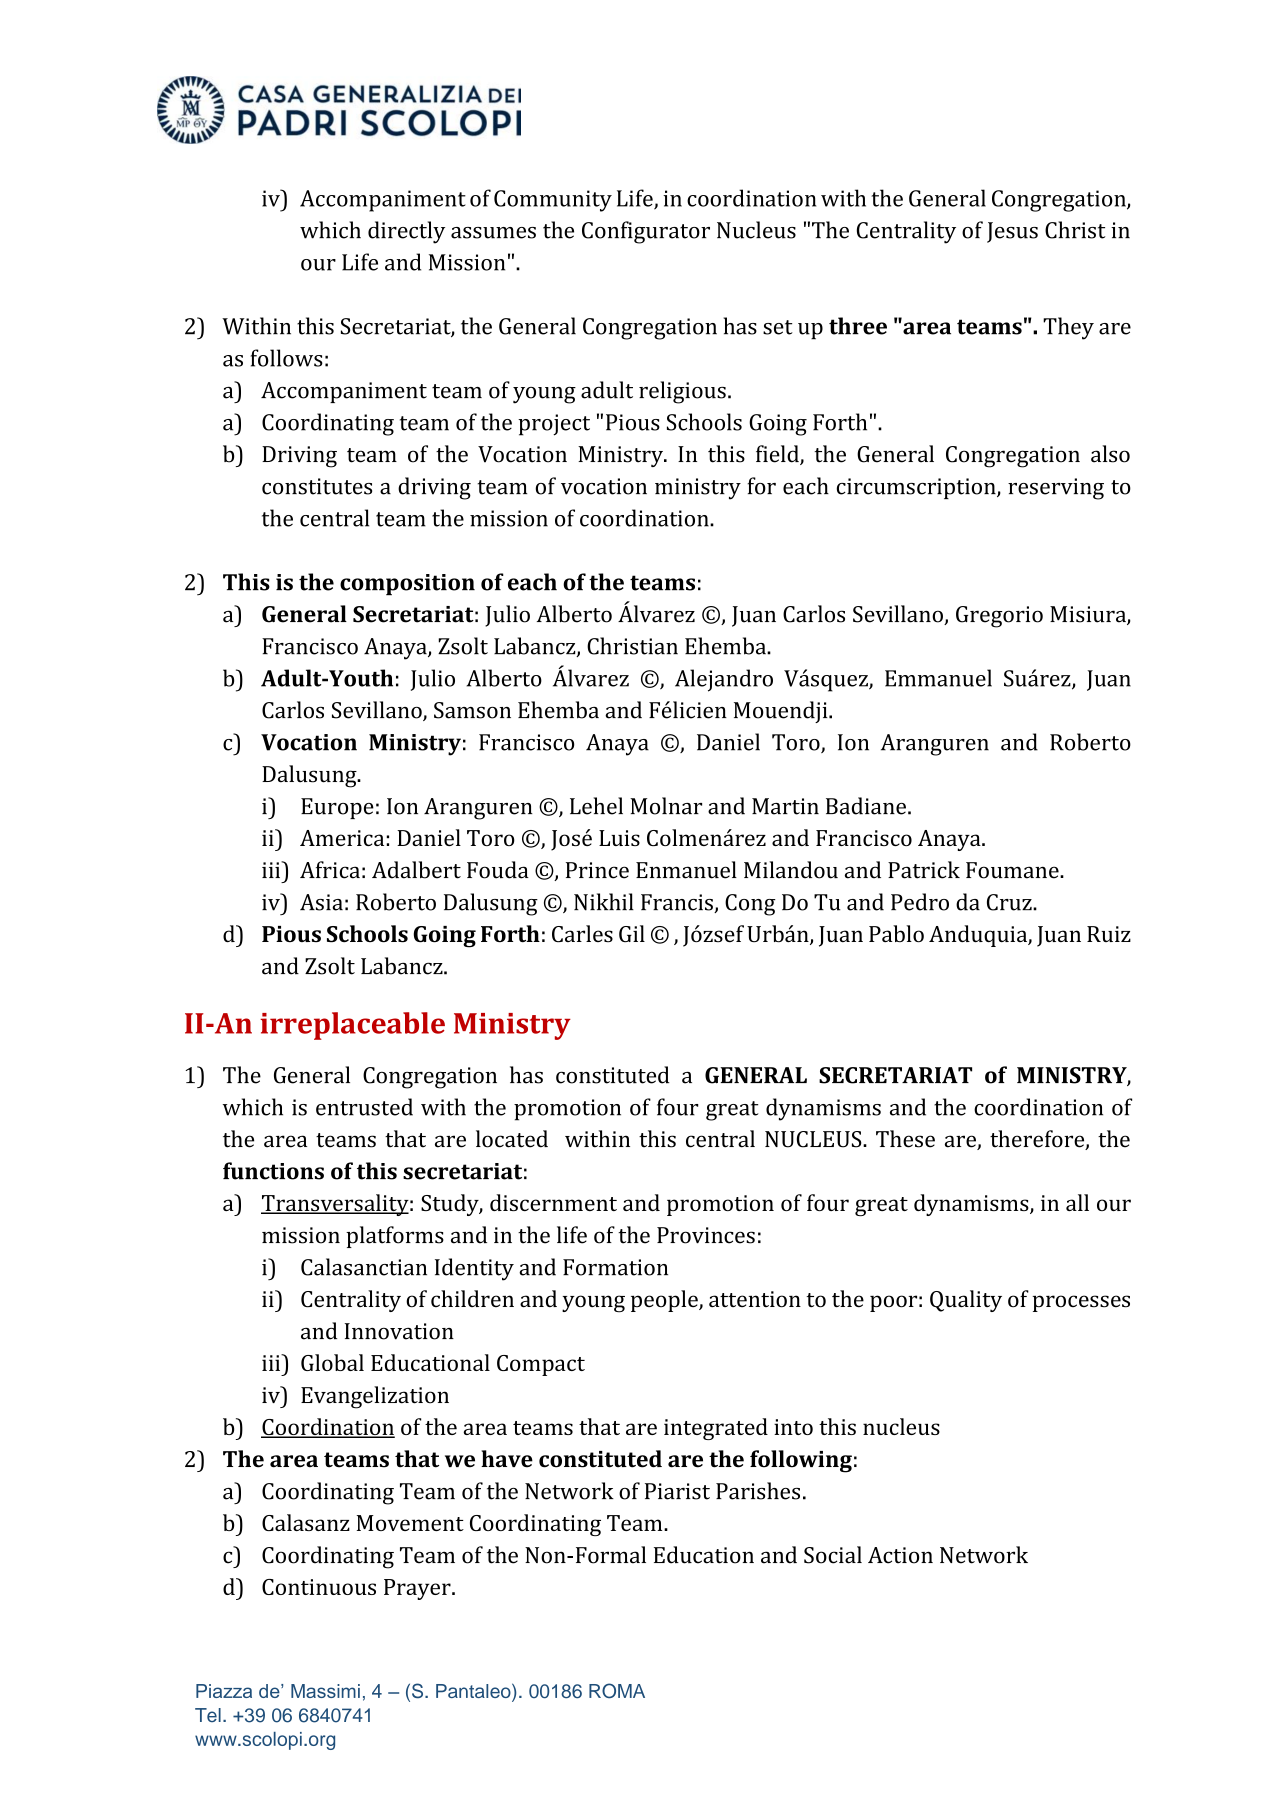  I want to click on functions, so click(273, 1171).
